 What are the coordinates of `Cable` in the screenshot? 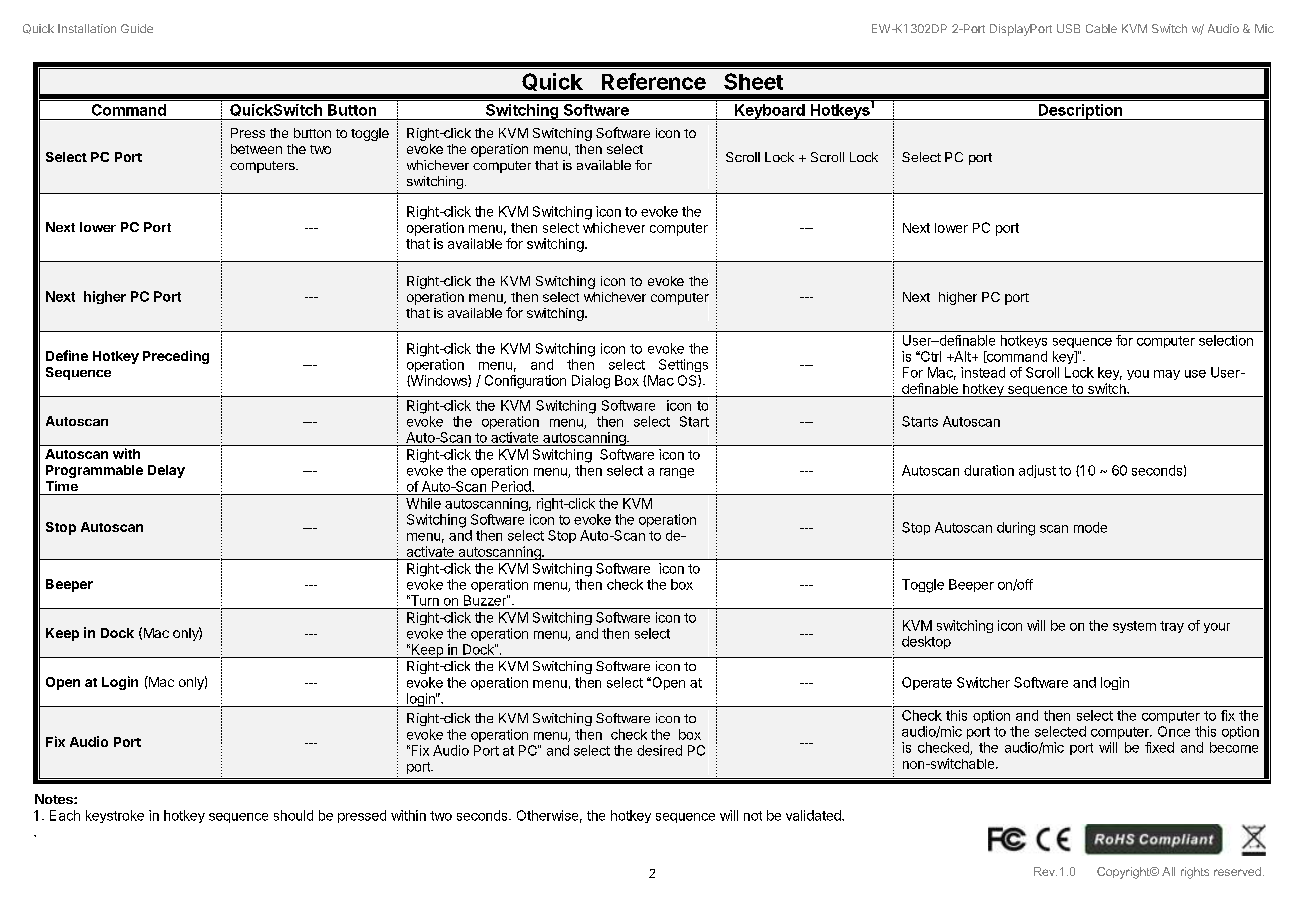 It's located at (1101, 28).
